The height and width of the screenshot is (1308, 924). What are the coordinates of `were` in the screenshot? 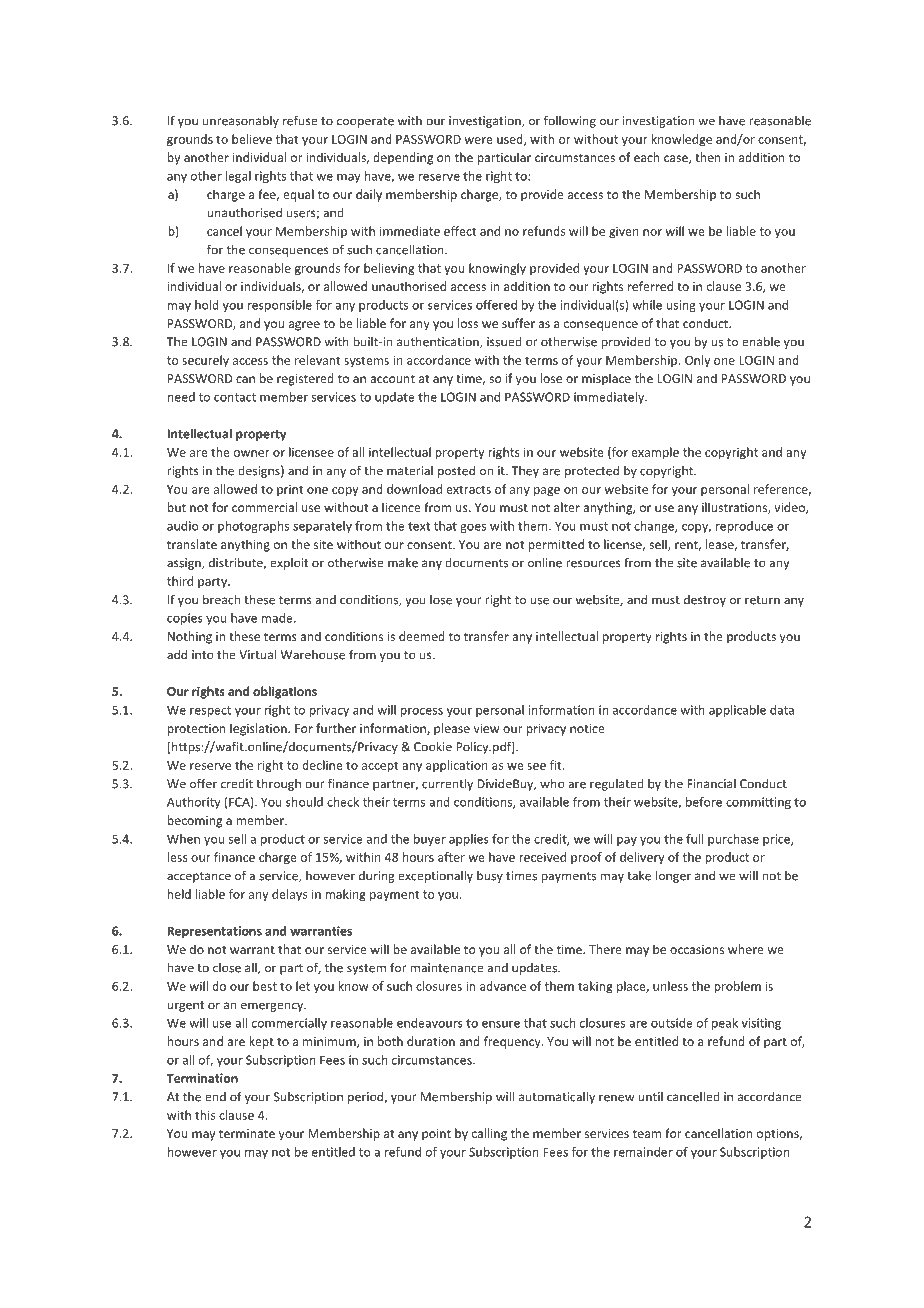 It's located at (478, 140).
